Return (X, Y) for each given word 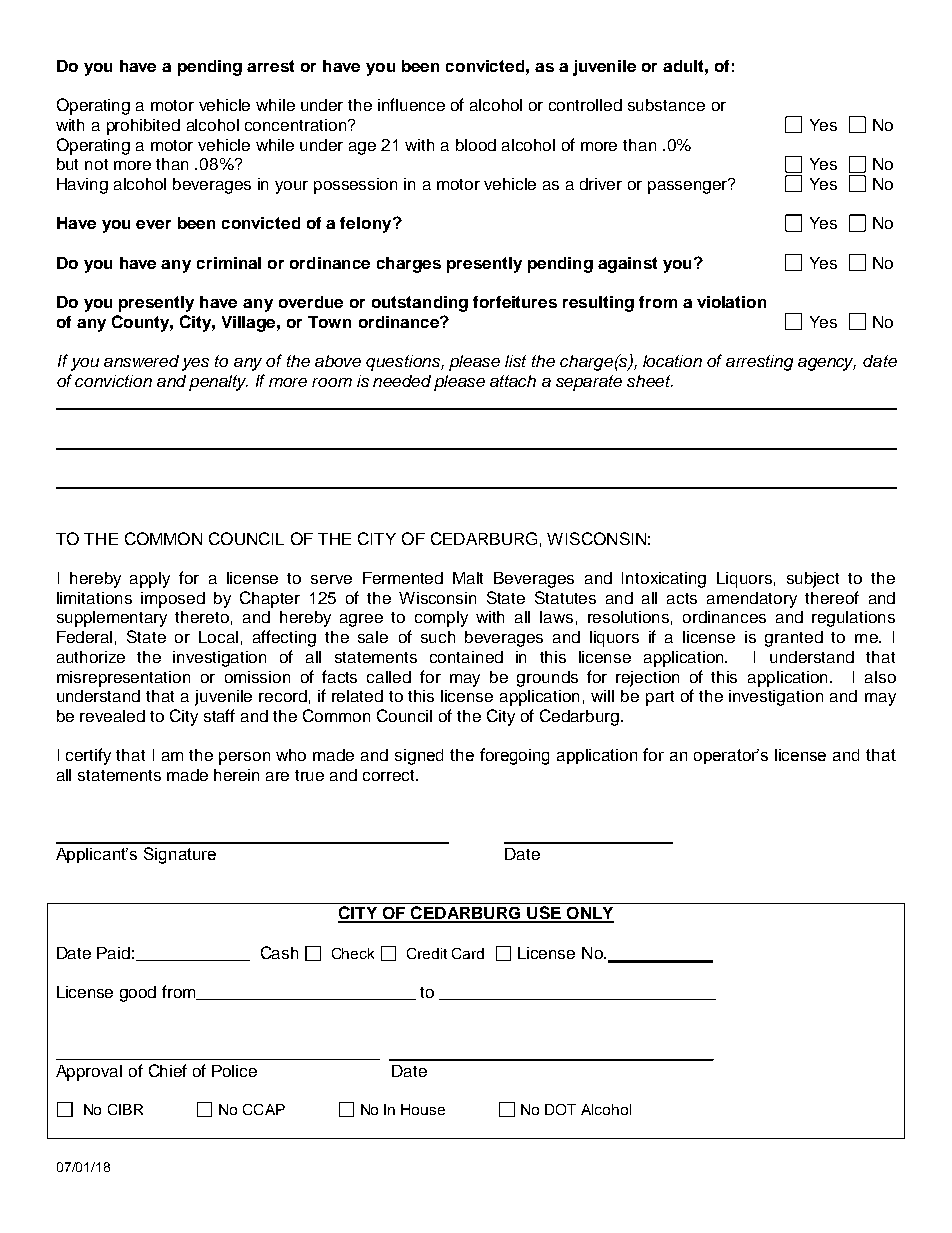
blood (476, 145)
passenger (689, 186)
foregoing (514, 756)
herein (236, 775)
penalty (218, 383)
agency (827, 364)
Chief (168, 1070)
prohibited (143, 127)
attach (513, 381)
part (660, 698)
